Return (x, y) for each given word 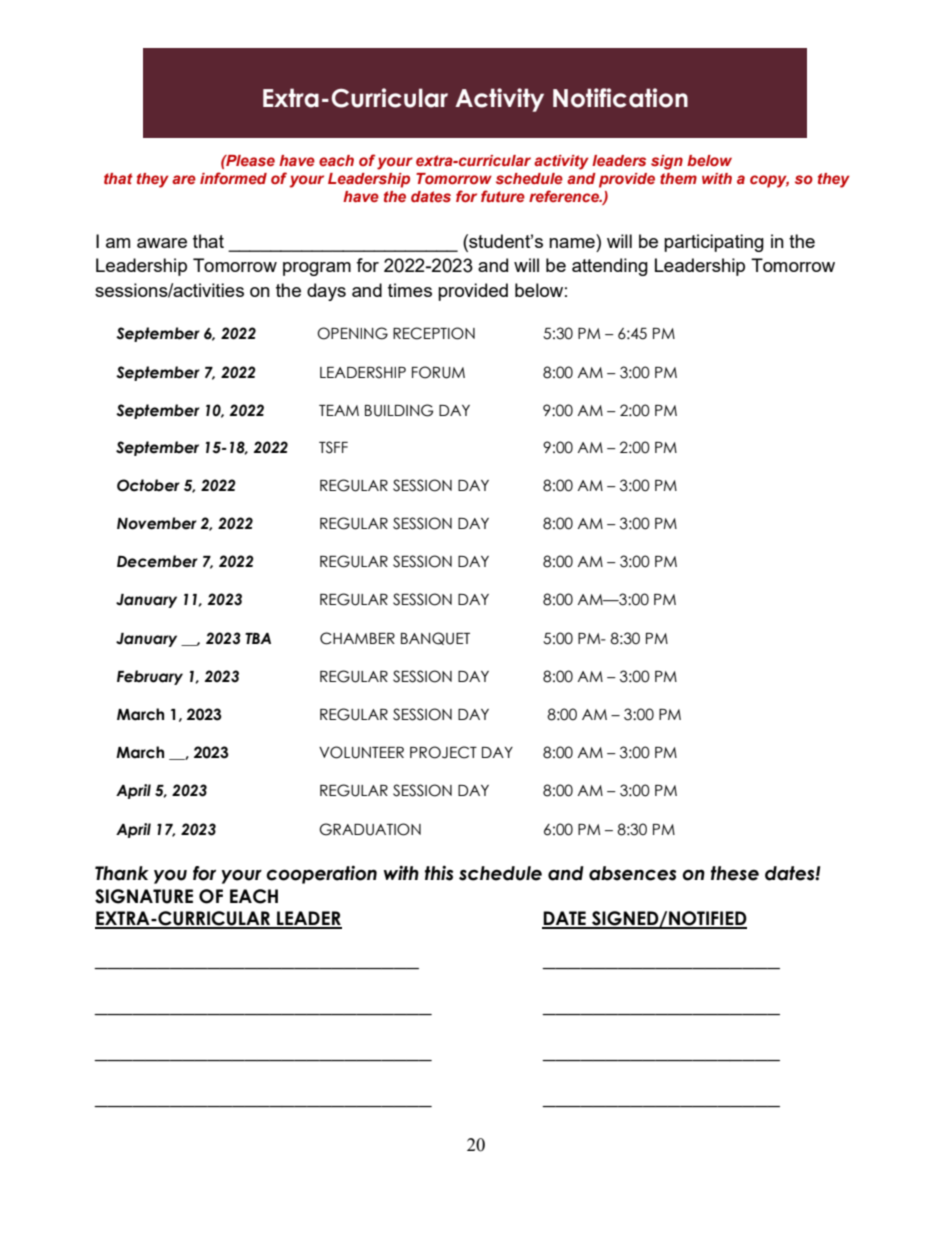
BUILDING (399, 410)
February (150, 677)
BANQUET (435, 638)
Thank (122, 873)
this (439, 873)
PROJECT (443, 752)
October (148, 485)
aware (162, 243)
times (410, 290)
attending (610, 267)
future (503, 196)
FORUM (438, 372)
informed (233, 178)
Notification (620, 98)
